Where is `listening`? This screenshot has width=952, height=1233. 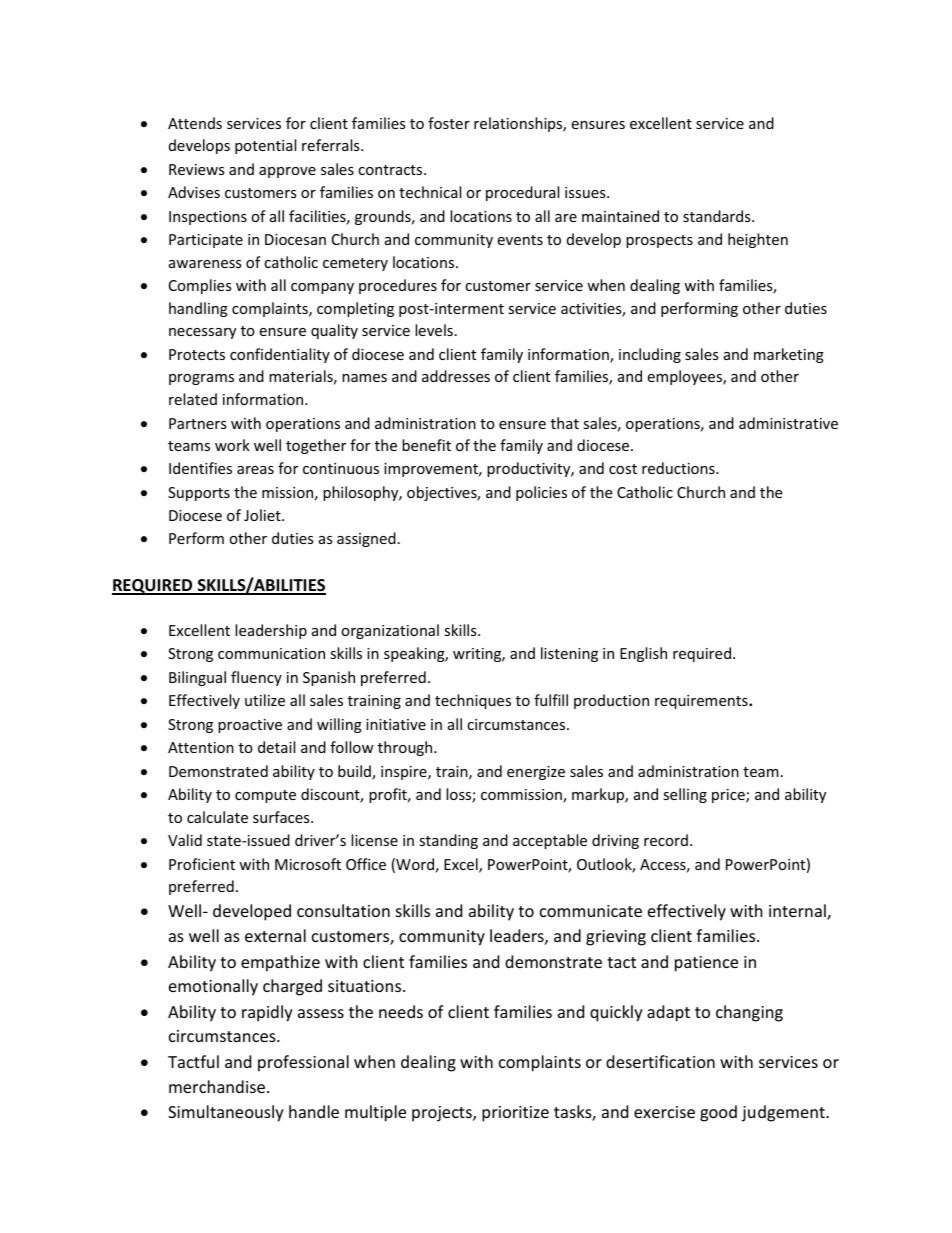
listening is located at coordinates (569, 654).
